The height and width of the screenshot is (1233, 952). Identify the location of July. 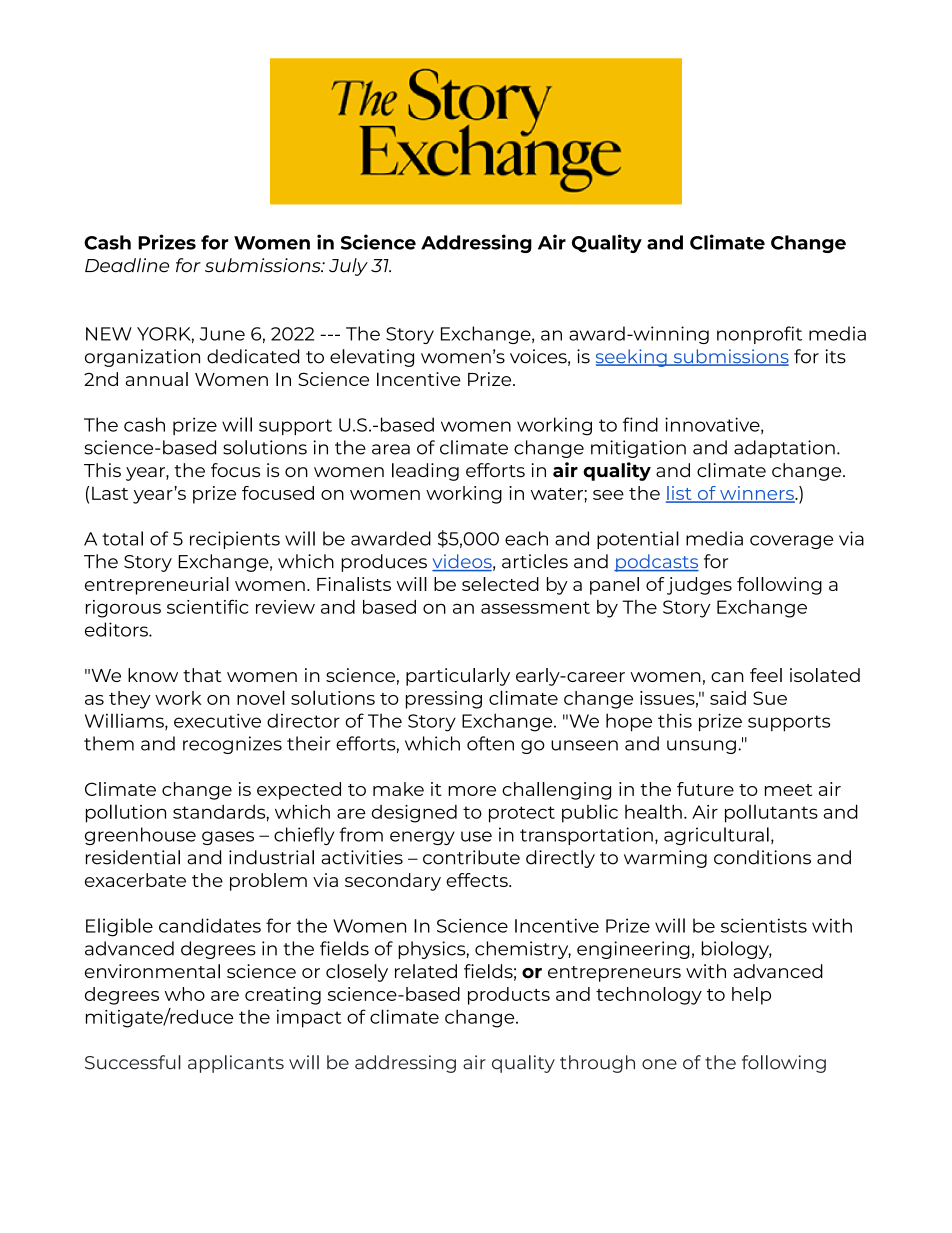
(348, 267).
